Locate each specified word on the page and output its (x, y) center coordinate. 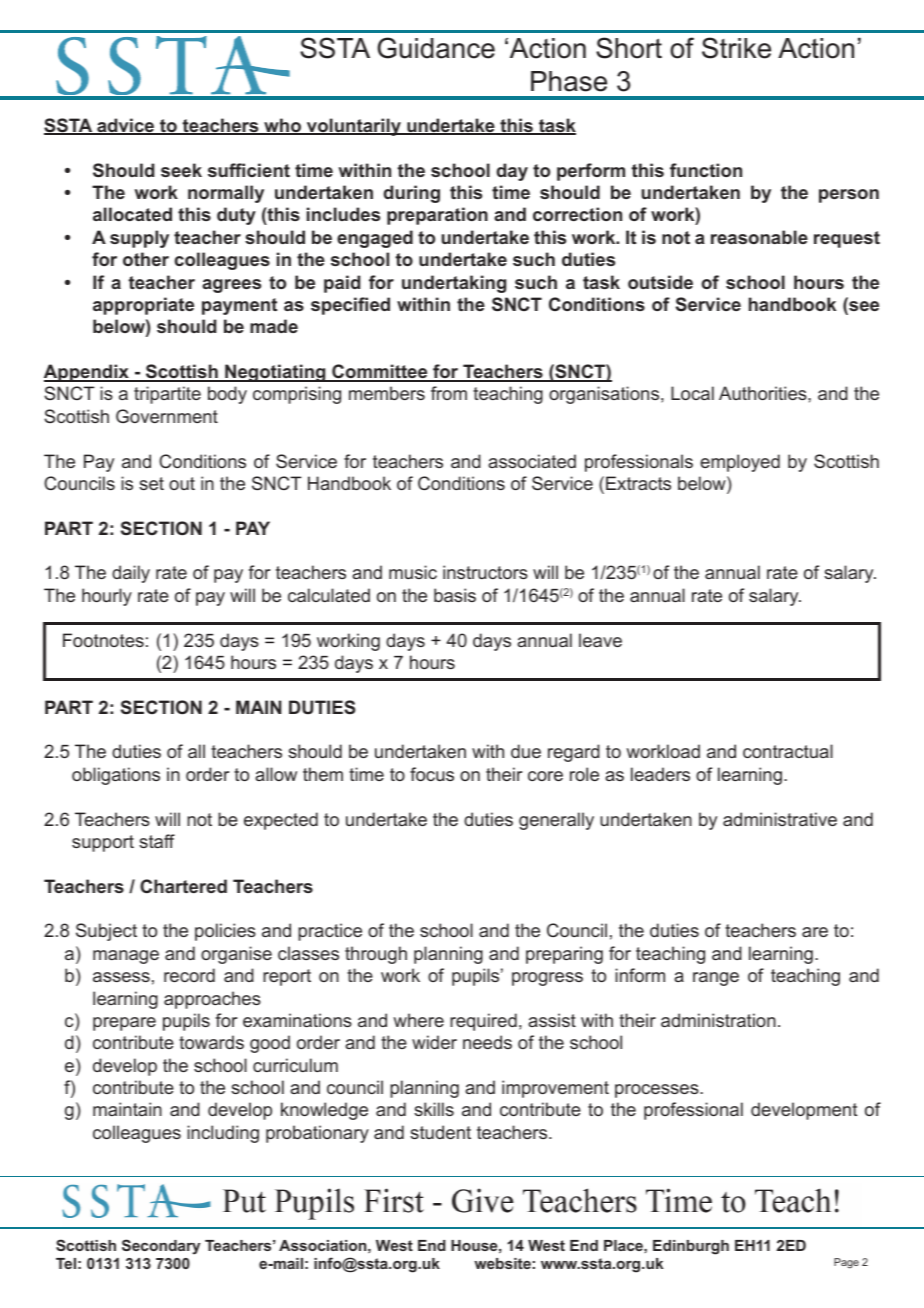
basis (455, 595)
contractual (788, 751)
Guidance (436, 48)
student (440, 1132)
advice (126, 126)
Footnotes (103, 640)
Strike (736, 48)
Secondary (161, 1247)
